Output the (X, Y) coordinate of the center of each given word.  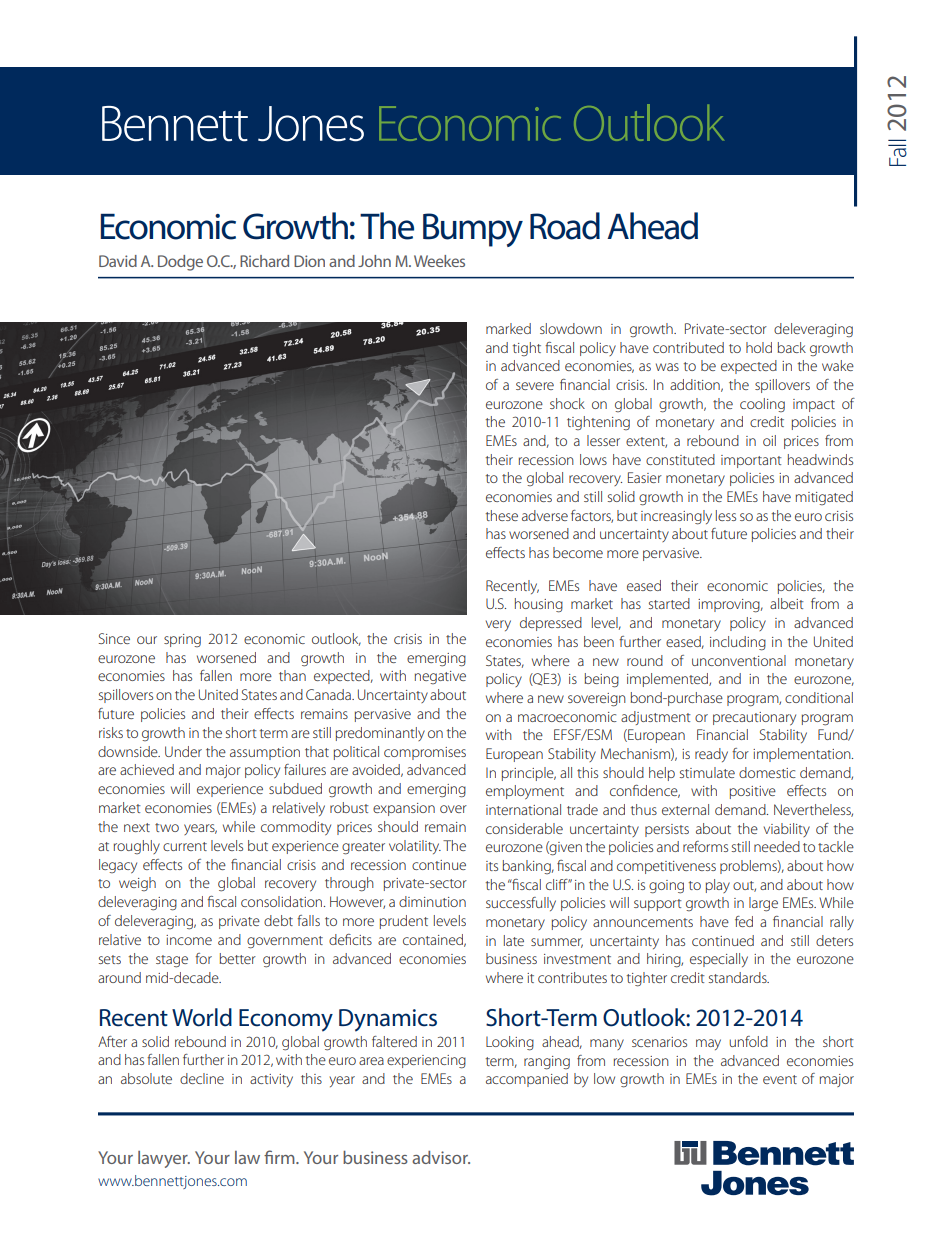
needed (777, 846)
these (502, 515)
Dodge (180, 263)
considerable (524, 828)
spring (182, 640)
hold (759, 347)
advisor (441, 1157)
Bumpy (473, 230)
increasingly (676, 517)
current (185, 846)
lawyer (164, 1159)
